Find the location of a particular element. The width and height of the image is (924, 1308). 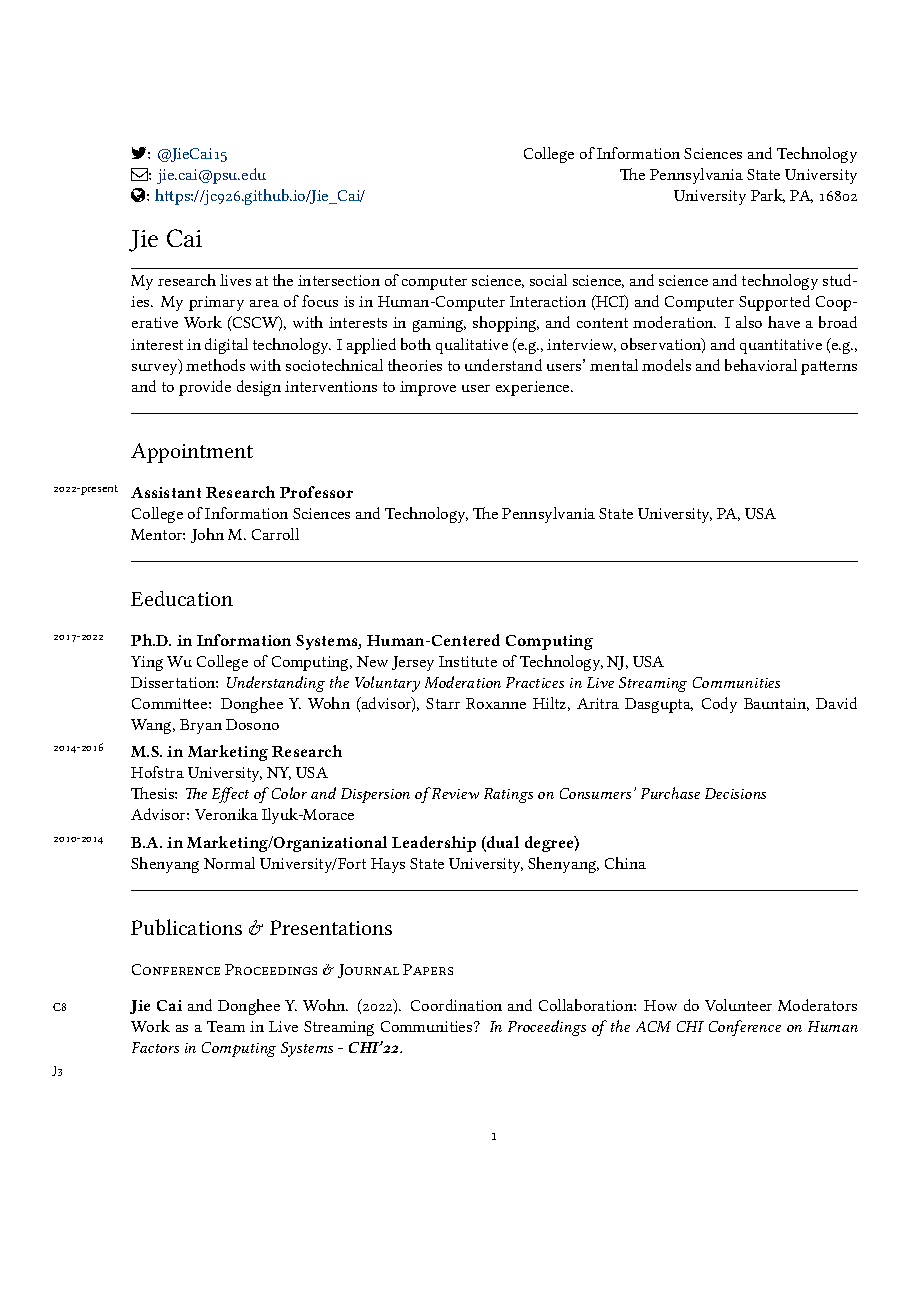

Institute is located at coordinates (468, 661).
